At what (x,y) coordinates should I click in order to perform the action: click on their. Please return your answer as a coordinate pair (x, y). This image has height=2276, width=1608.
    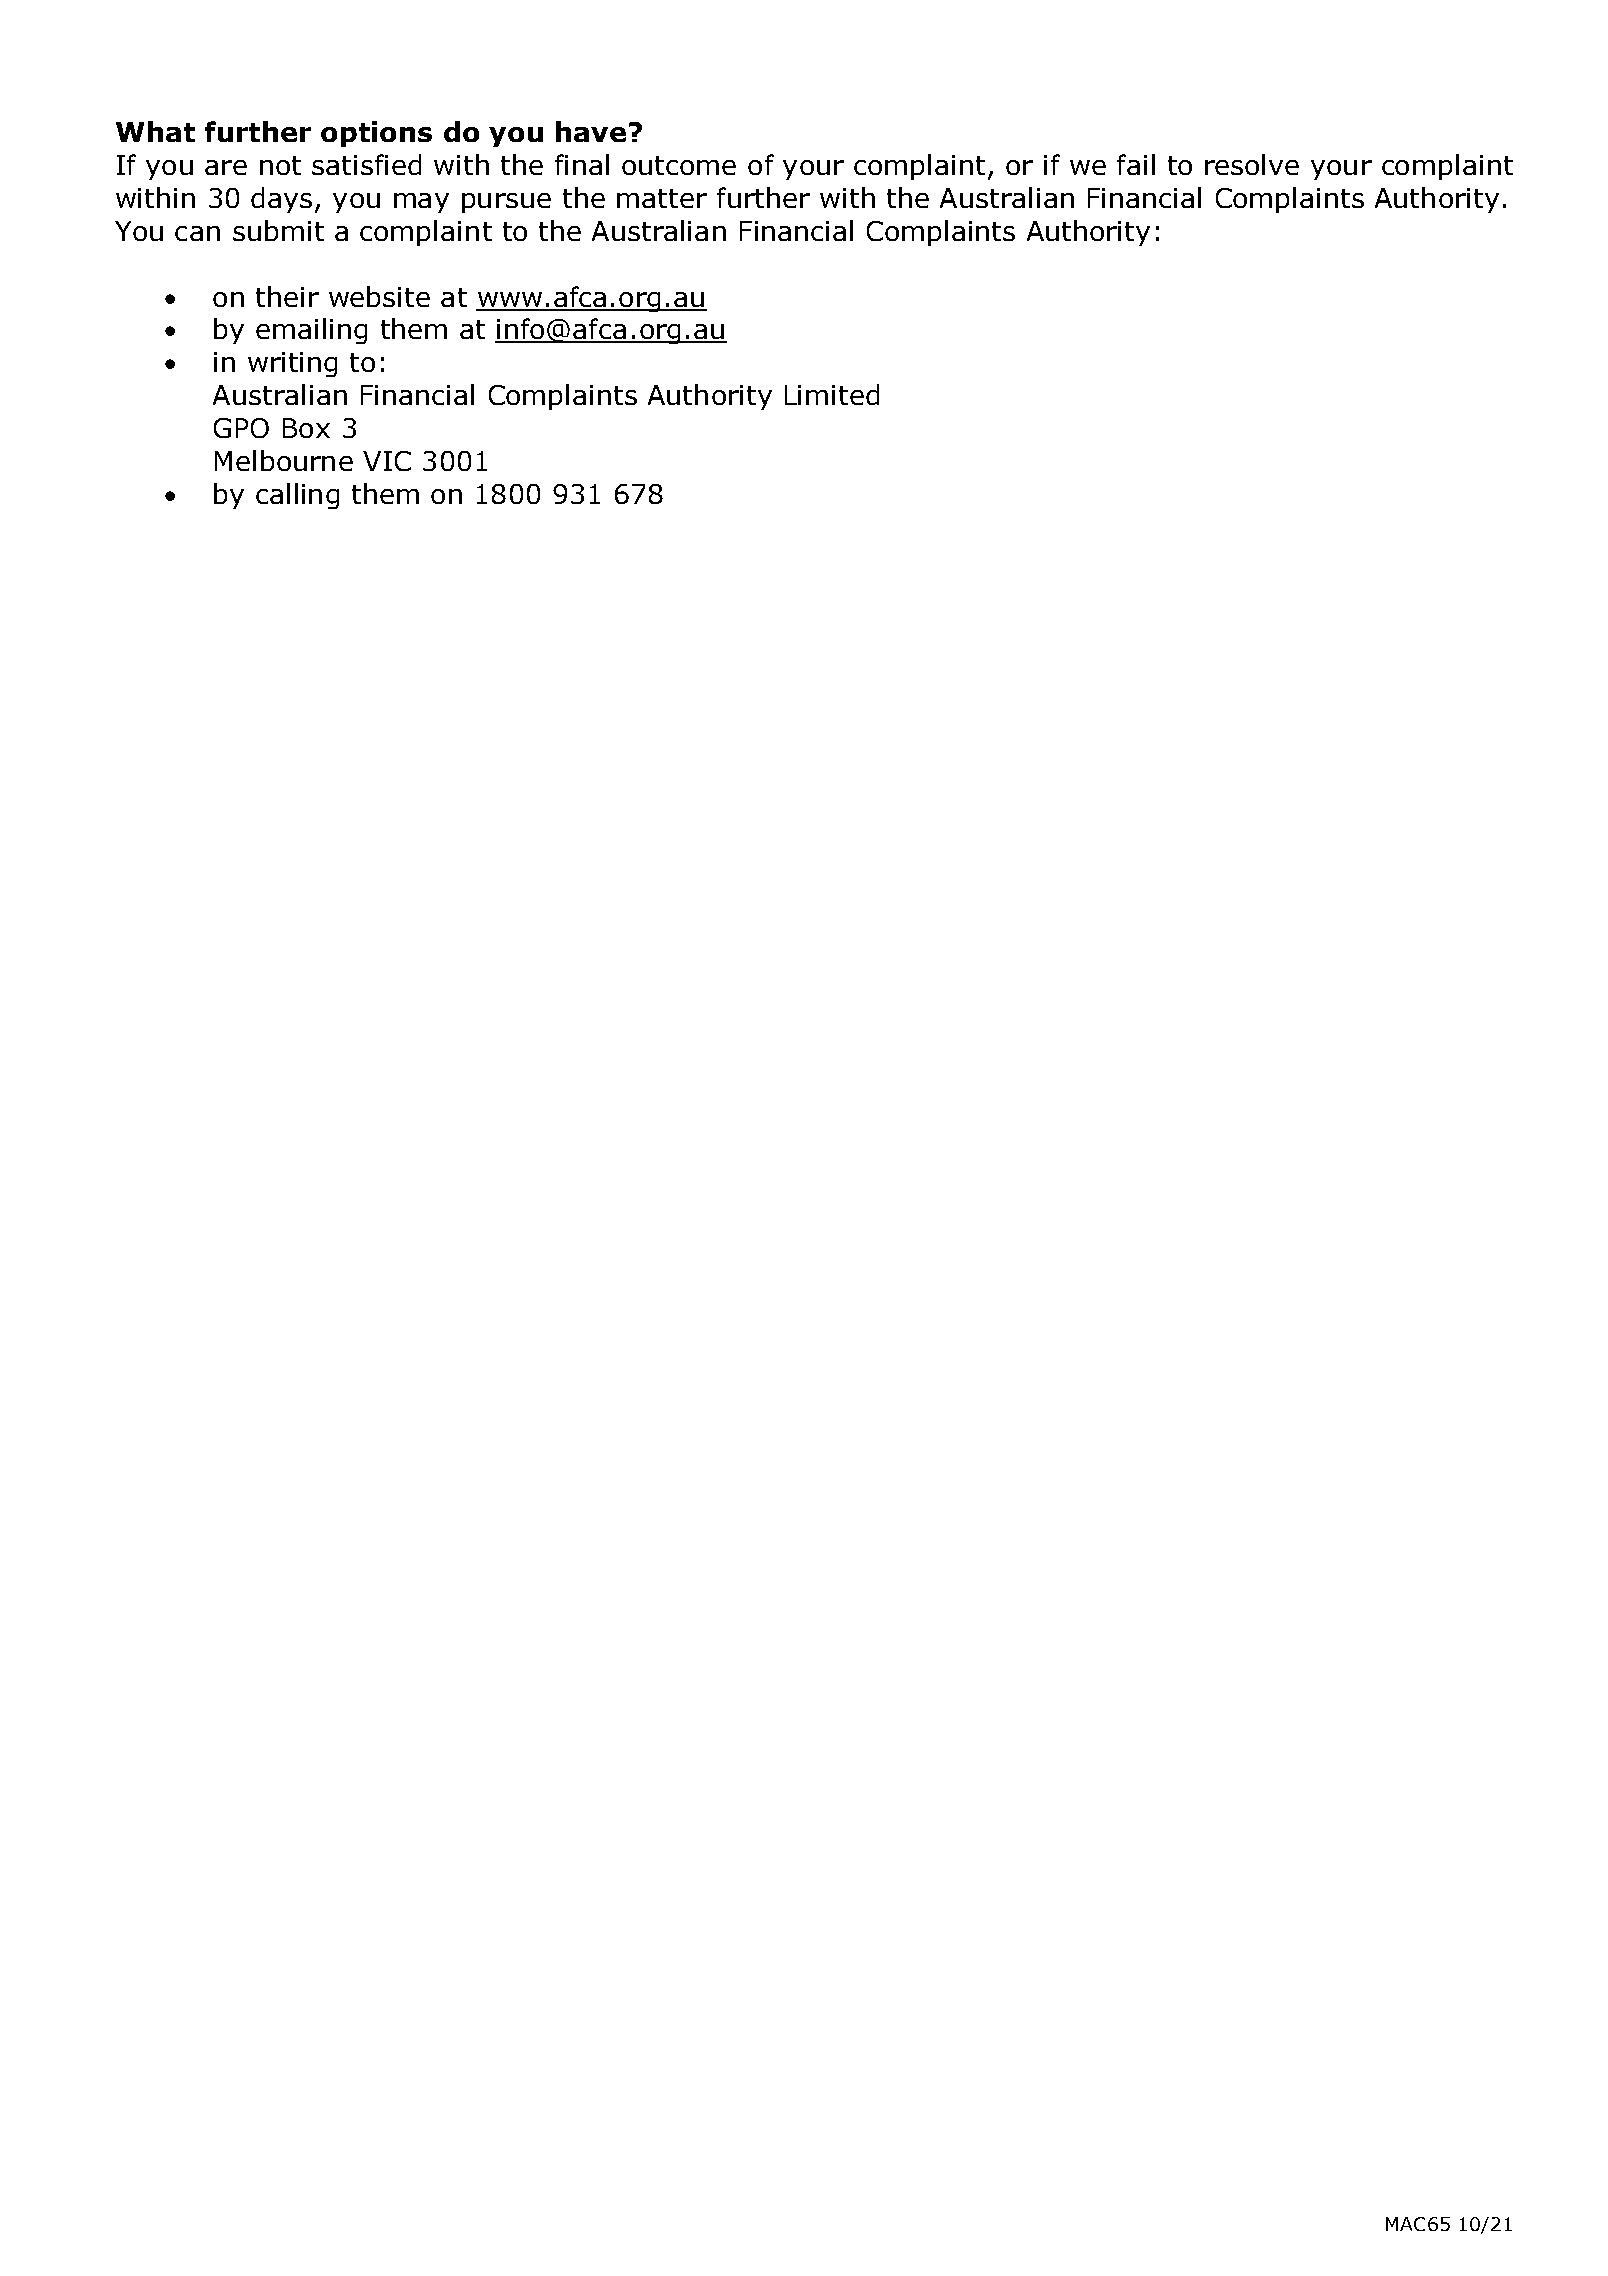
    Looking at the image, I should click on (287, 296).
